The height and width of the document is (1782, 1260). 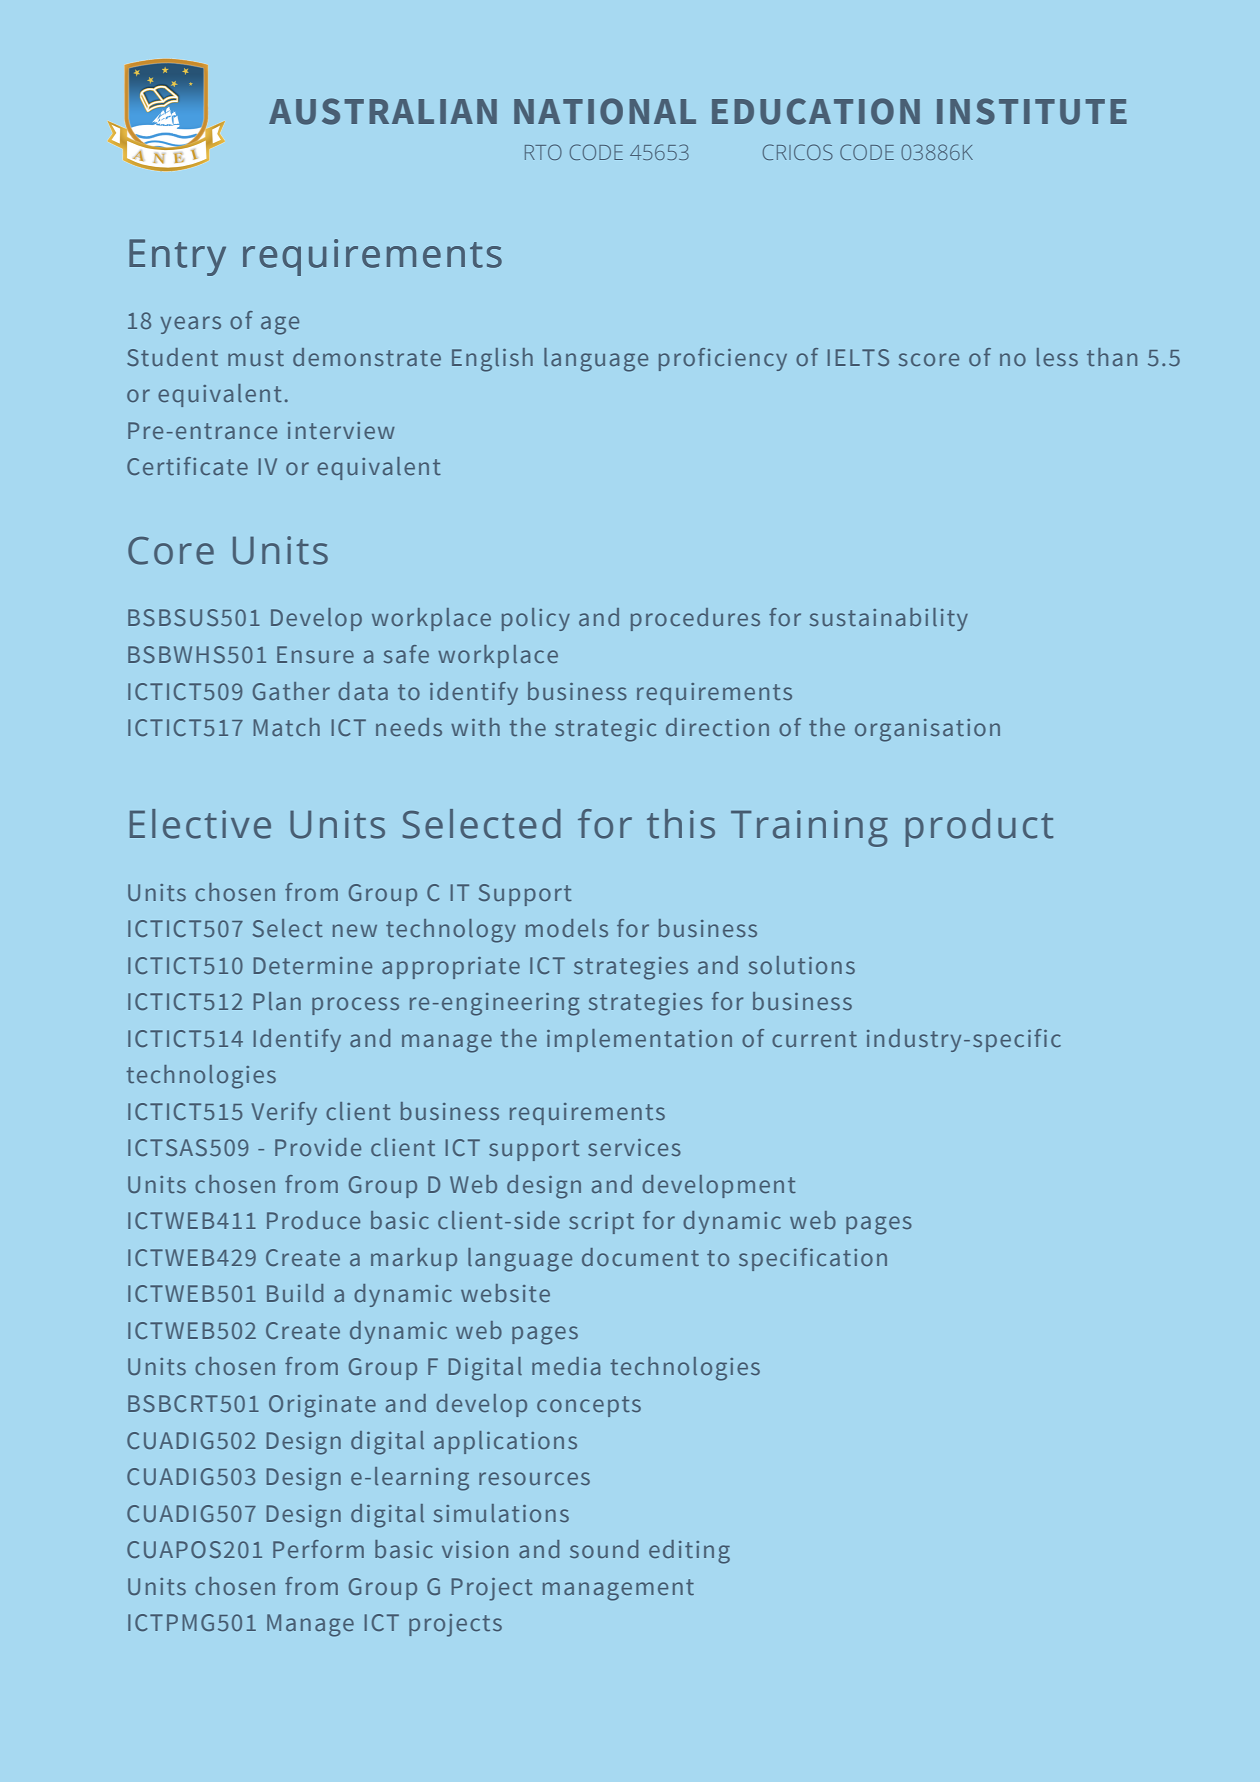 I want to click on NATIONAL, so click(x=605, y=111).
